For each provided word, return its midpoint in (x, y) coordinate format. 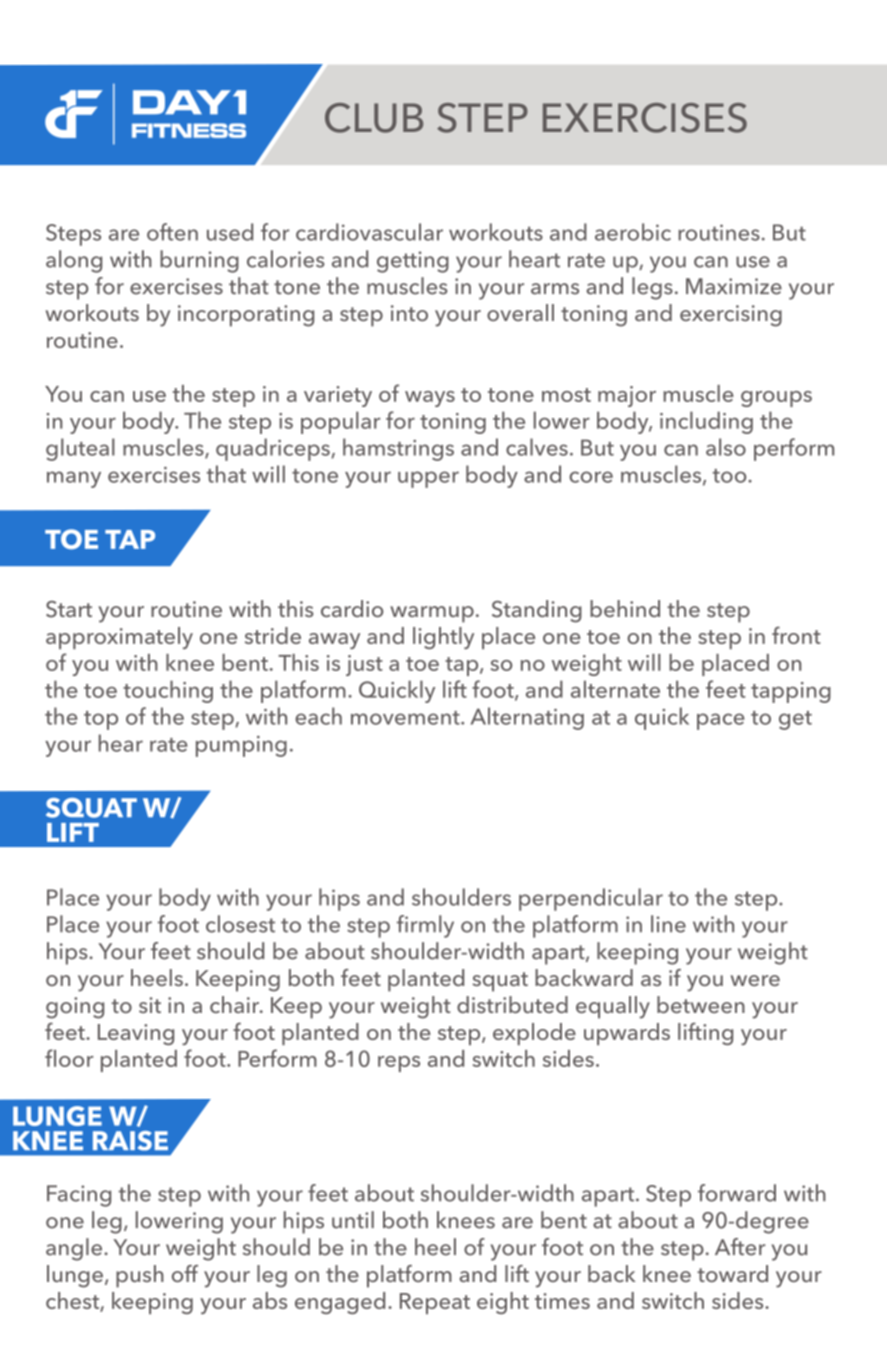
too (730, 476)
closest (240, 924)
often (172, 232)
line (668, 924)
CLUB (374, 118)
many (74, 479)
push (140, 1276)
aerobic (633, 232)
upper (428, 479)
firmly (425, 926)
